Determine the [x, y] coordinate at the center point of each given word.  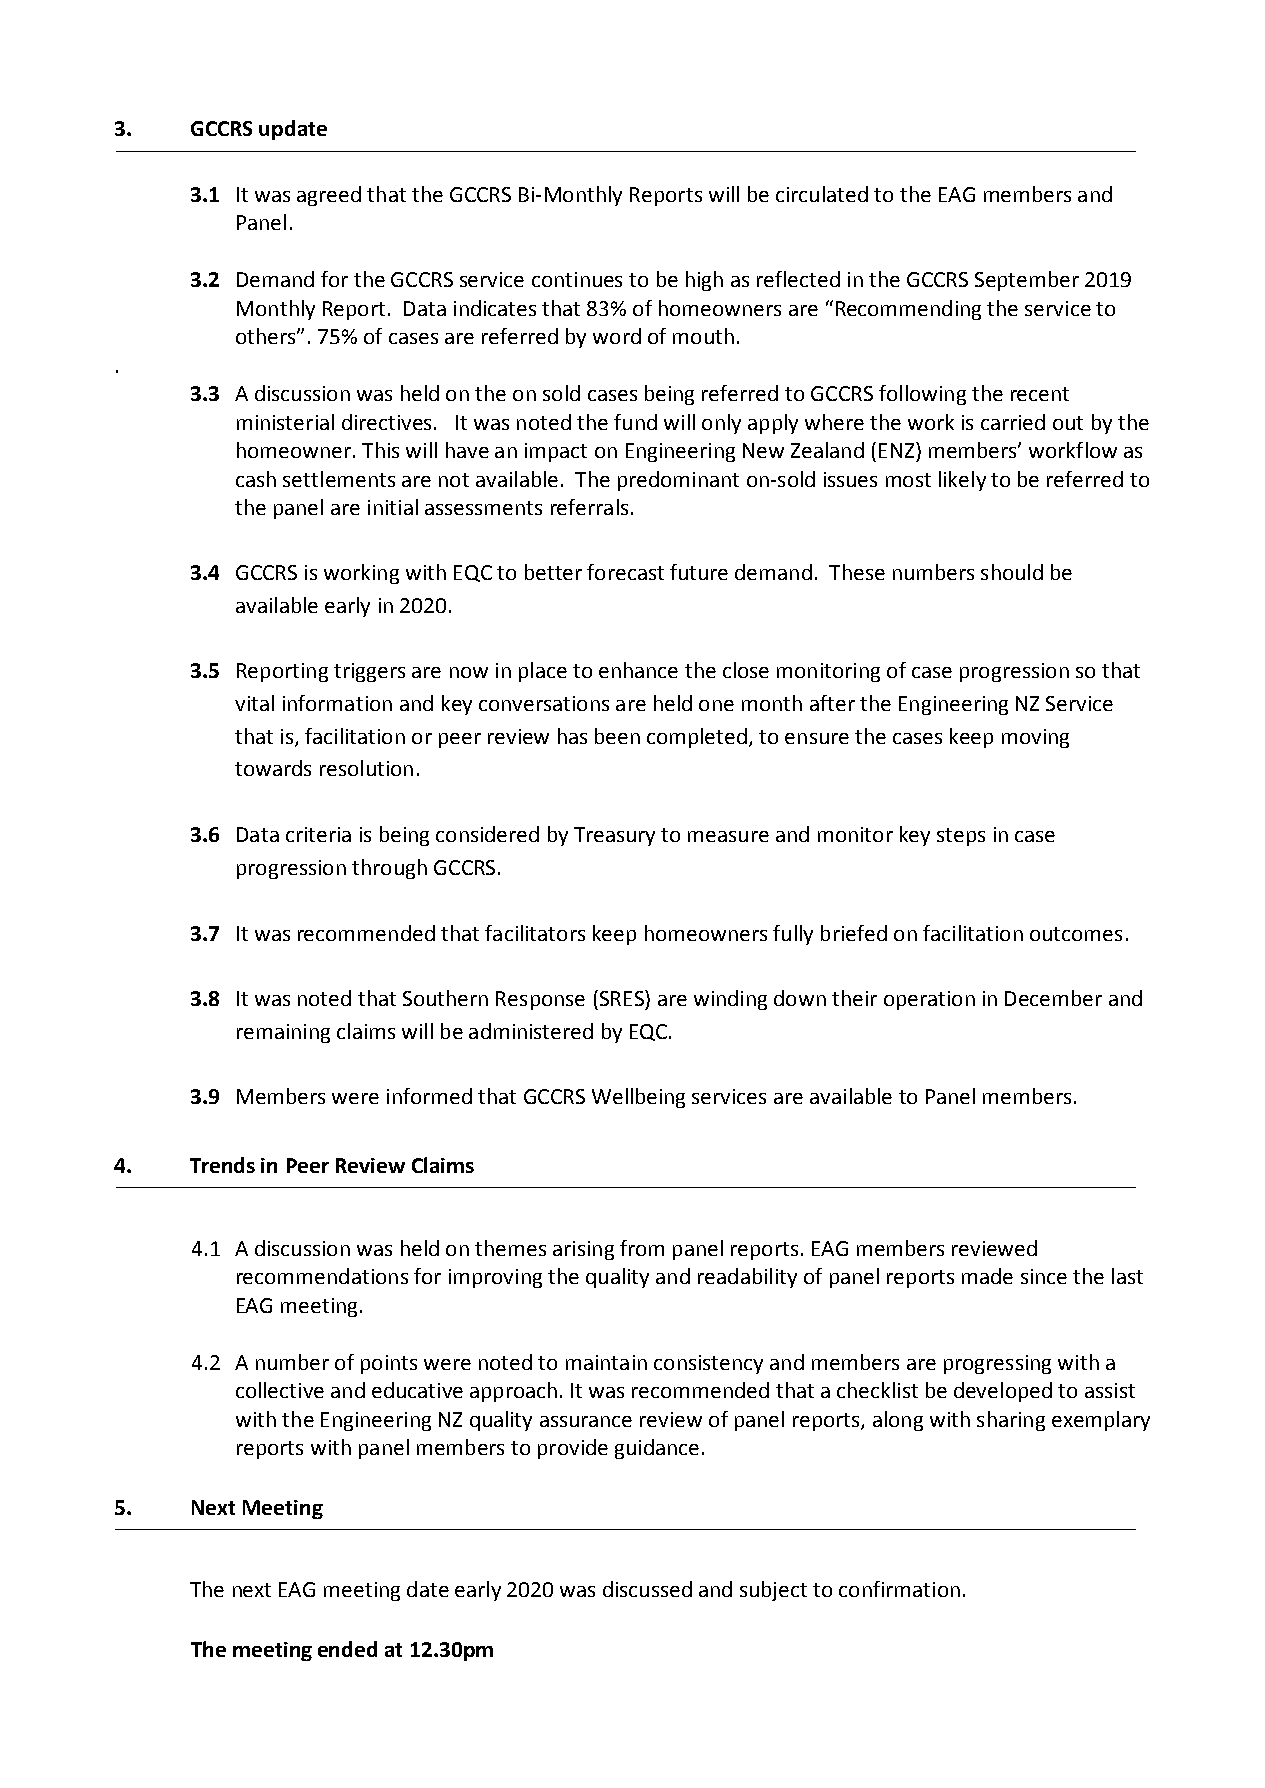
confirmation [899, 1589]
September [1027, 281]
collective [280, 1390]
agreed [329, 196]
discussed [647, 1589]
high [704, 281]
